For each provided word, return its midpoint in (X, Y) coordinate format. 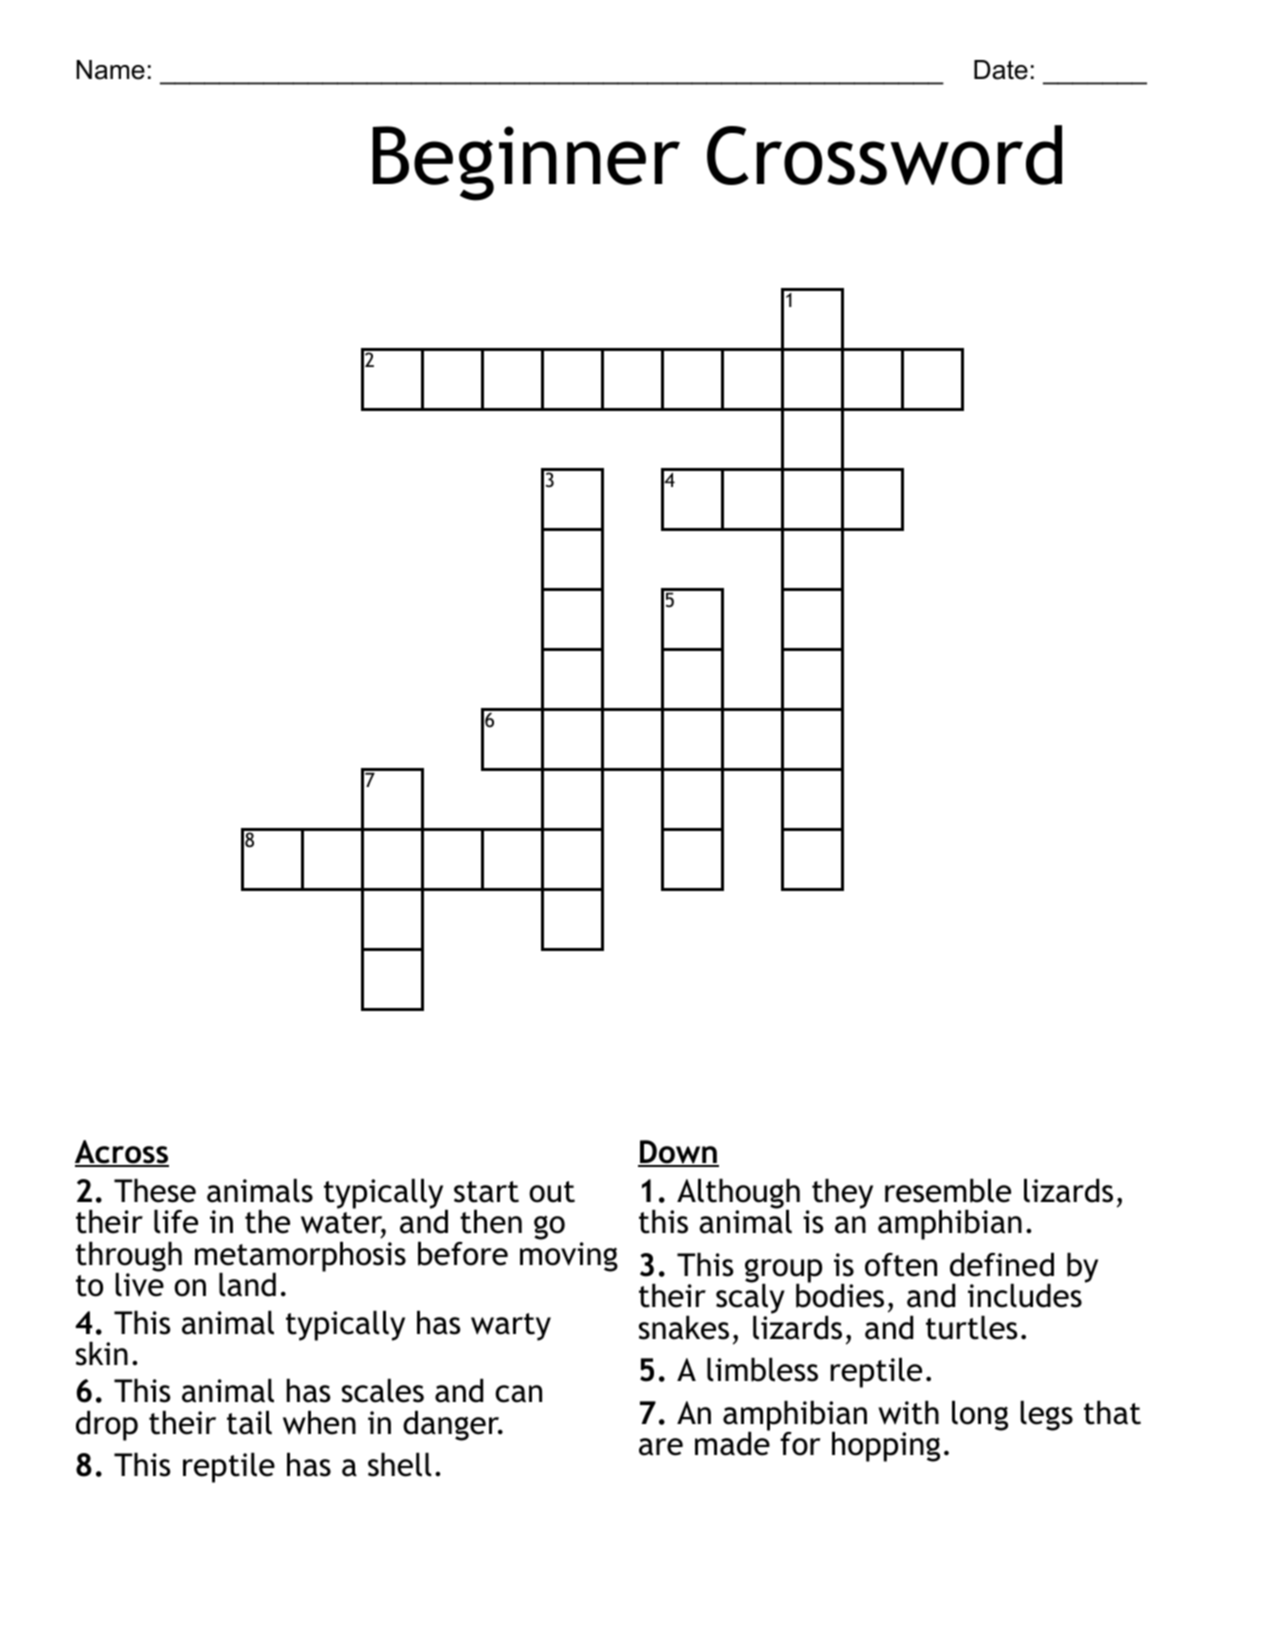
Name (110, 70)
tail (249, 1422)
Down (678, 1153)
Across (122, 1153)
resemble (948, 1190)
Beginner (526, 163)
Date (1001, 70)
